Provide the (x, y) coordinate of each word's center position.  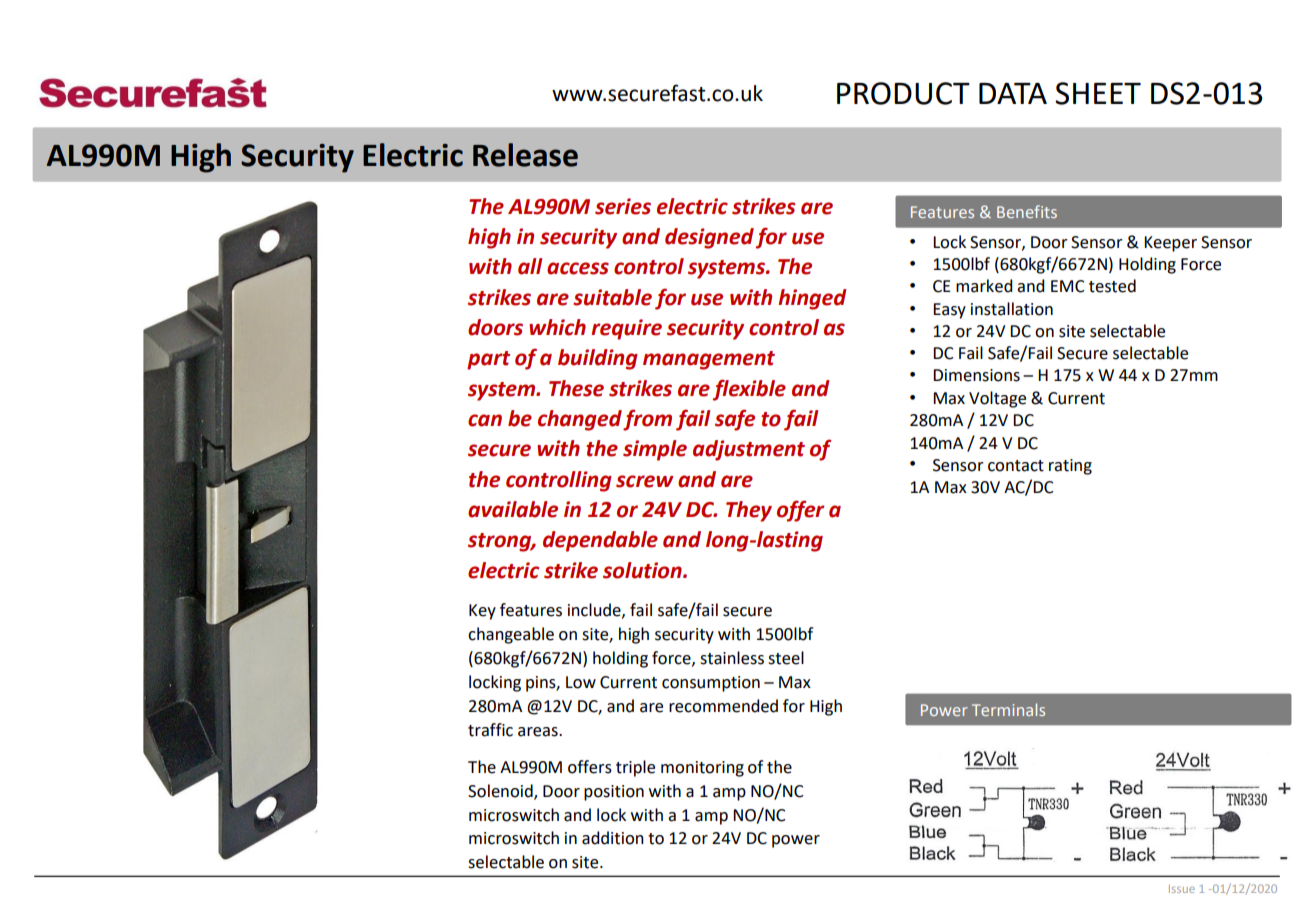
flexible (749, 390)
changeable (511, 635)
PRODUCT (903, 93)
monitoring (702, 769)
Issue (1182, 889)
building (598, 359)
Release (525, 155)
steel (786, 658)
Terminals (1008, 709)
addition (613, 838)
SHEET (1098, 93)
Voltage (997, 399)
